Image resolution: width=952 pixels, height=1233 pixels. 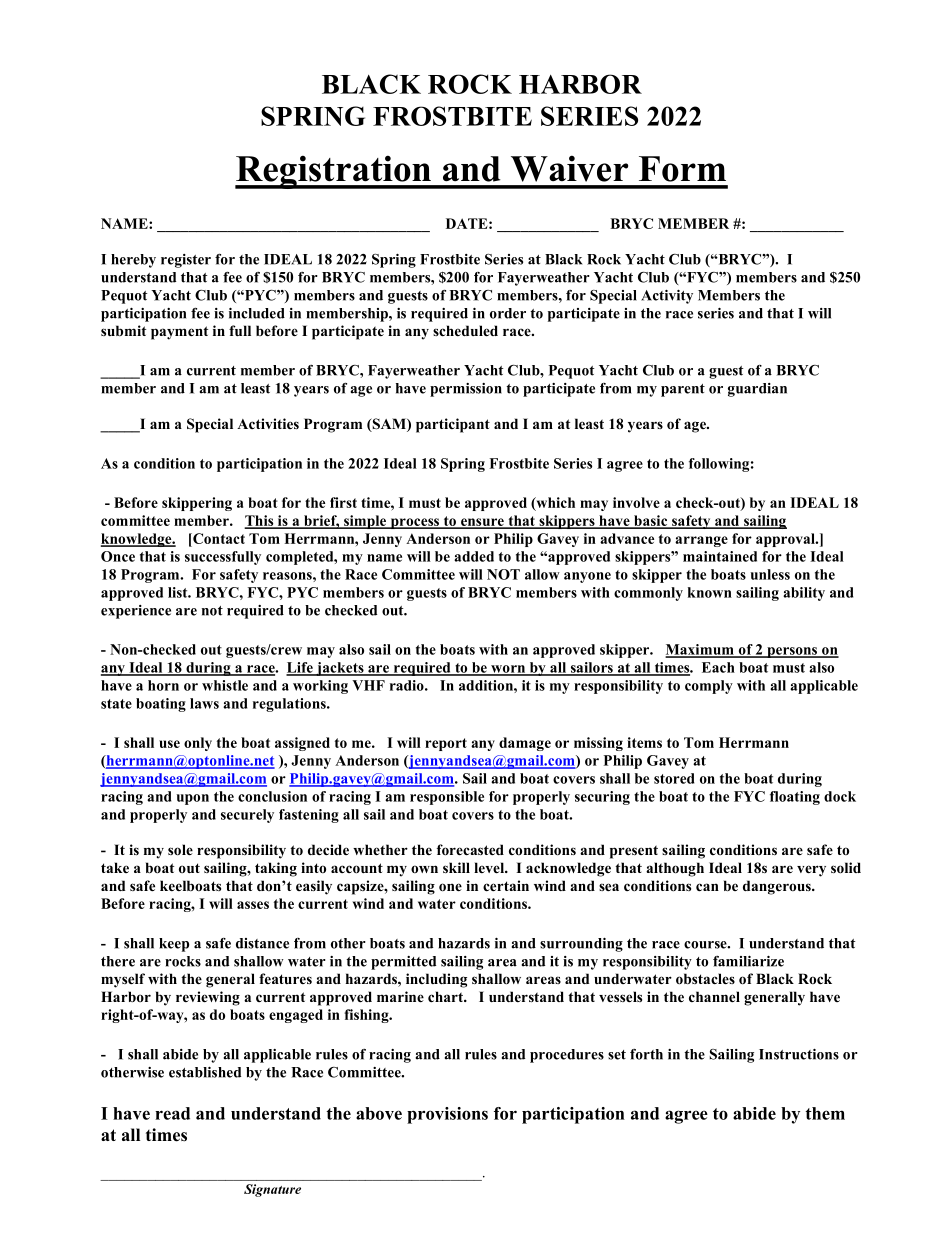 I want to click on Form, so click(x=682, y=169).
